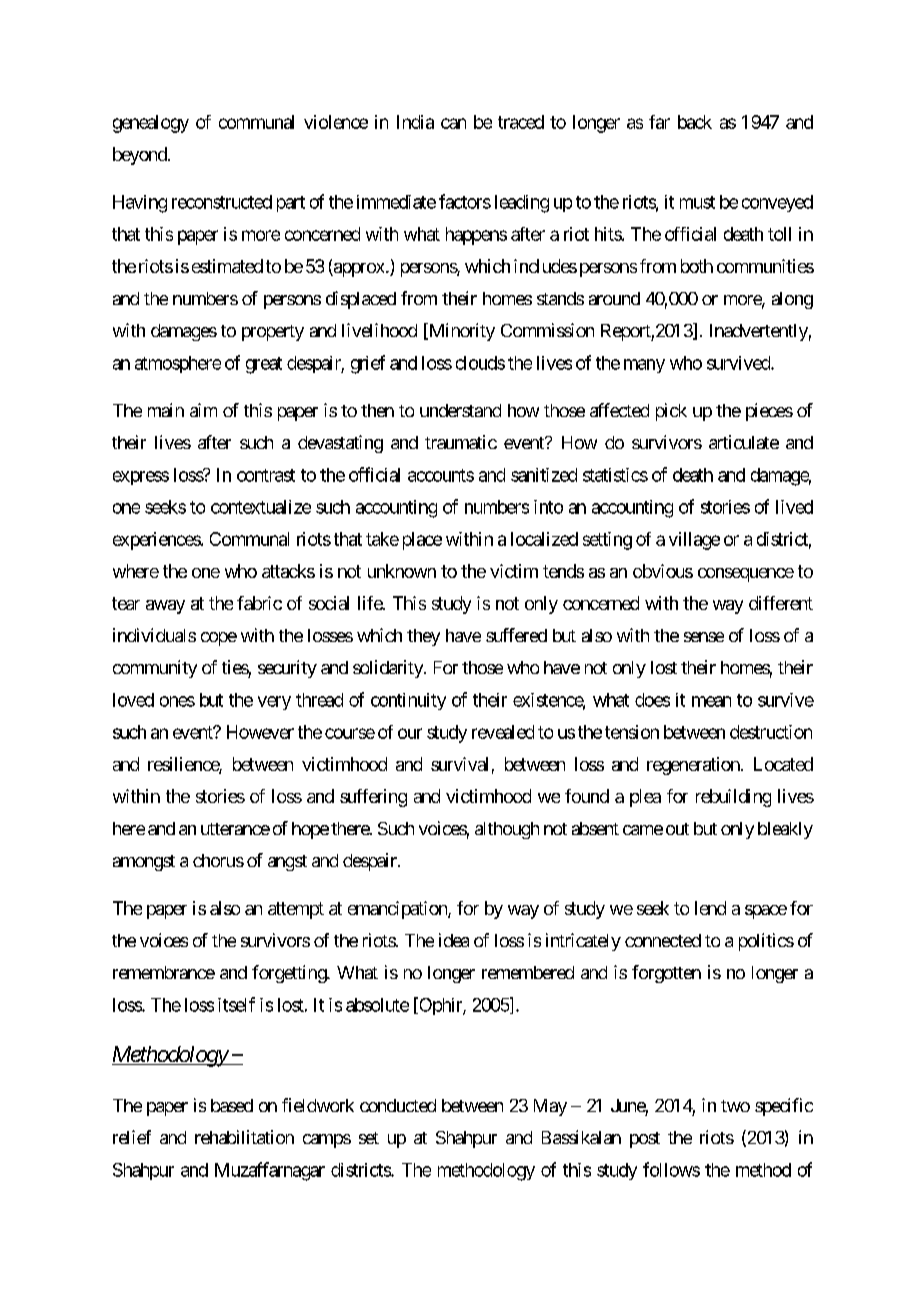 The image size is (924, 1308). What do you see at coordinates (165, 607) in the screenshot?
I see `away` at bounding box center [165, 607].
